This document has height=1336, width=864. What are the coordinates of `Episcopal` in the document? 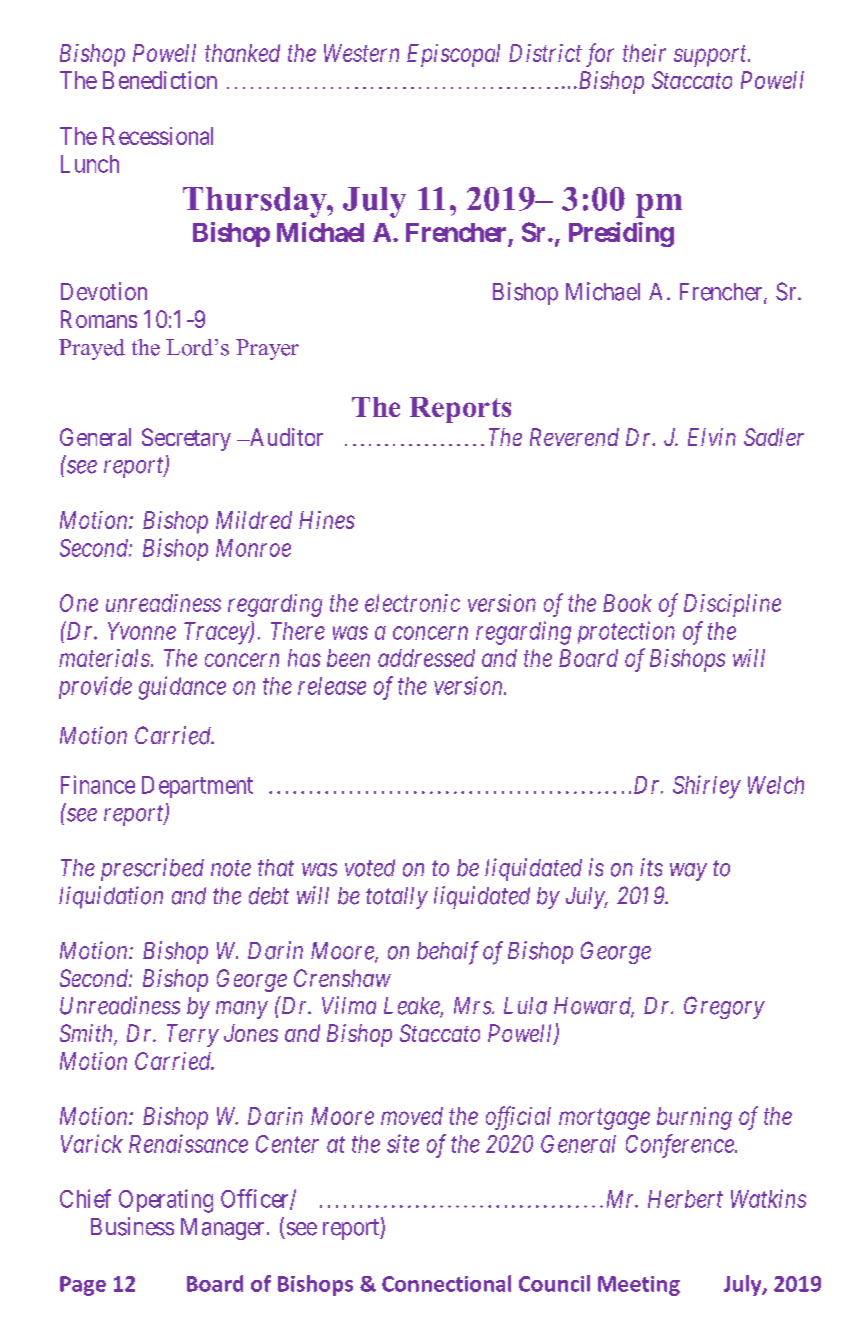 It's located at (453, 55).
